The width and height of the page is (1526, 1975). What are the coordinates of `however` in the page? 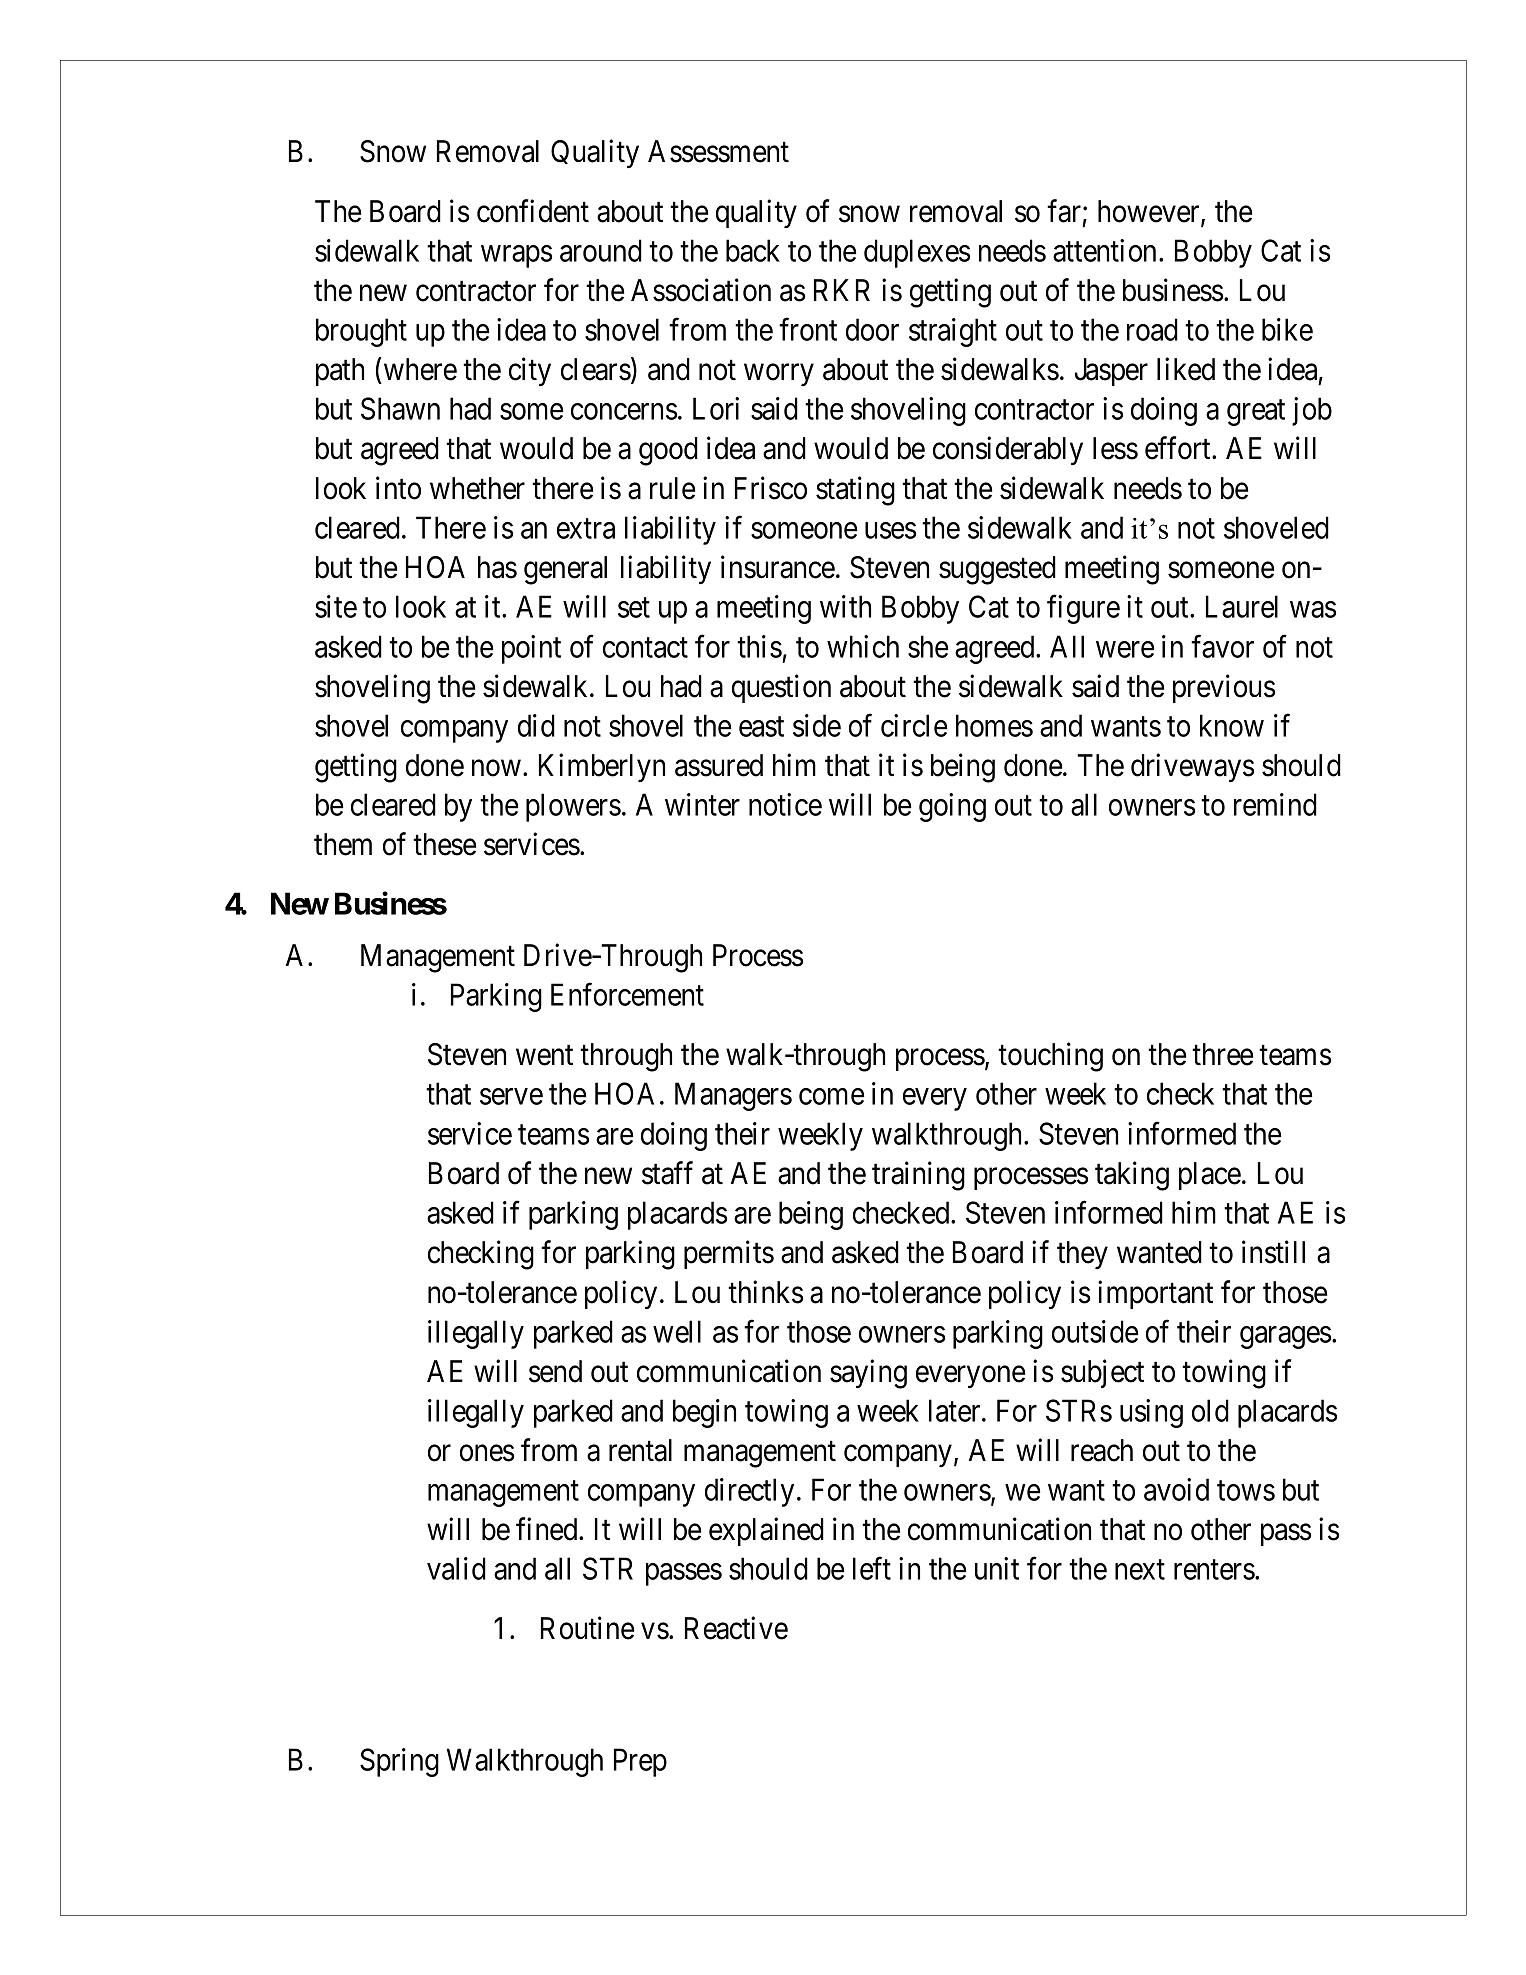 It's located at (1150, 212).
